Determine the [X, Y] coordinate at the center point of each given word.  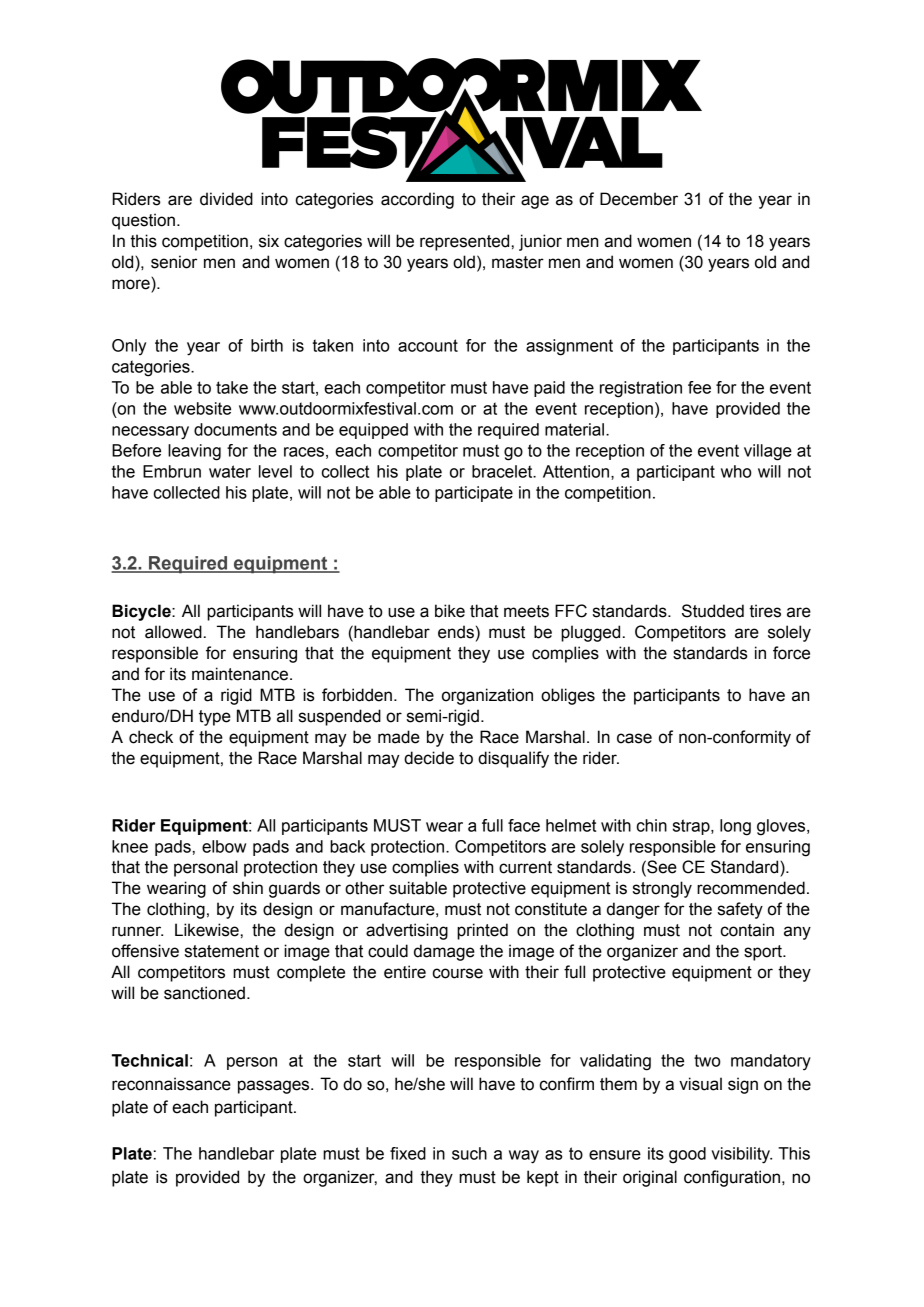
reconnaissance [171, 1084]
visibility [741, 1155]
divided [226, 199]
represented [464, 242]
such [469, 1153]
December [639, 199]
